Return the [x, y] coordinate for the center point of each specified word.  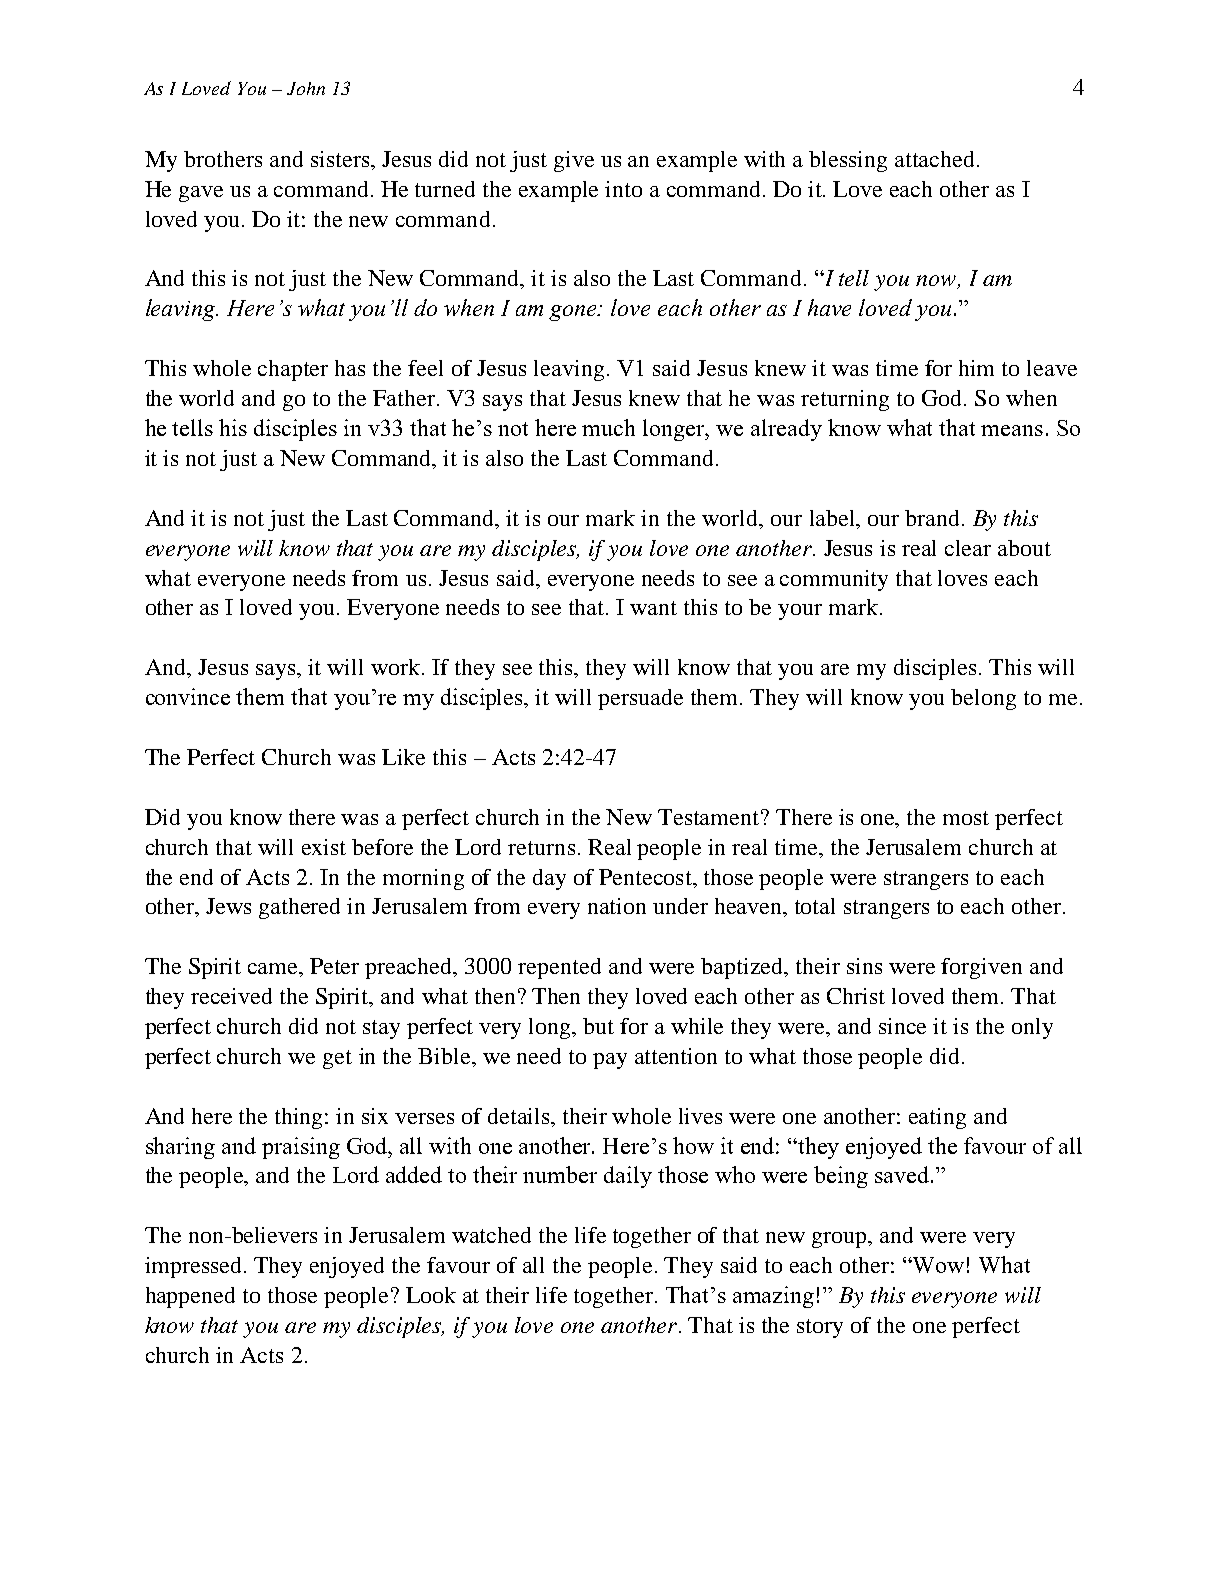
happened [190, 1297]
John [306, 88]
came [274, 968]
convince [188, 696]
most [966, 818]
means [1012, 430]
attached [936, 159]
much [608, 427]
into [623, 189]
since [902, 1026]
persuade [640, 699]
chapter [293, 370]
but [598, 1026]
